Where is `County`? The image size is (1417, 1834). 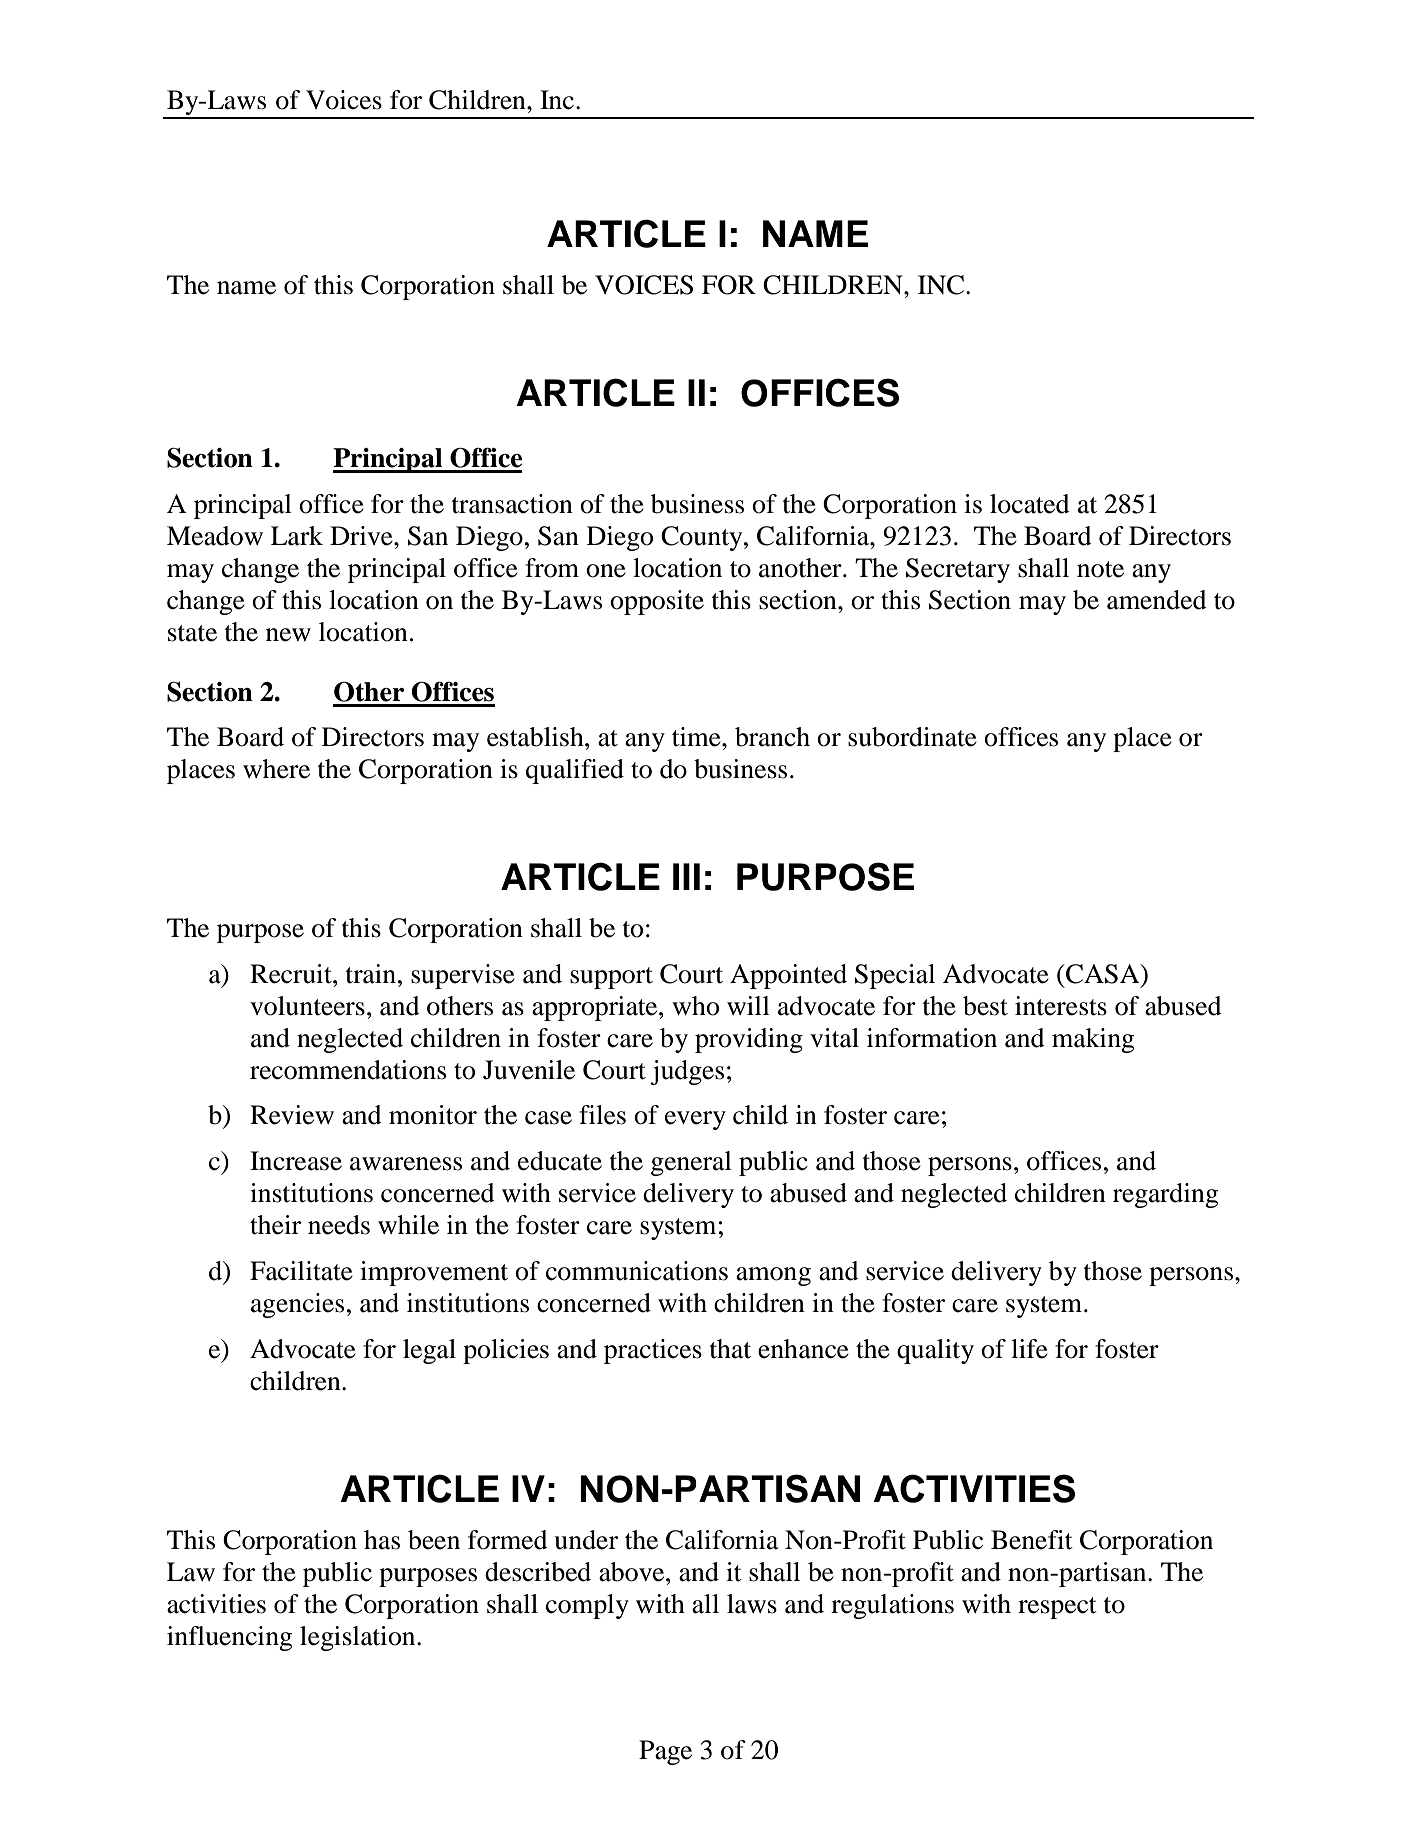 County is located at coordinates (703, 538).
